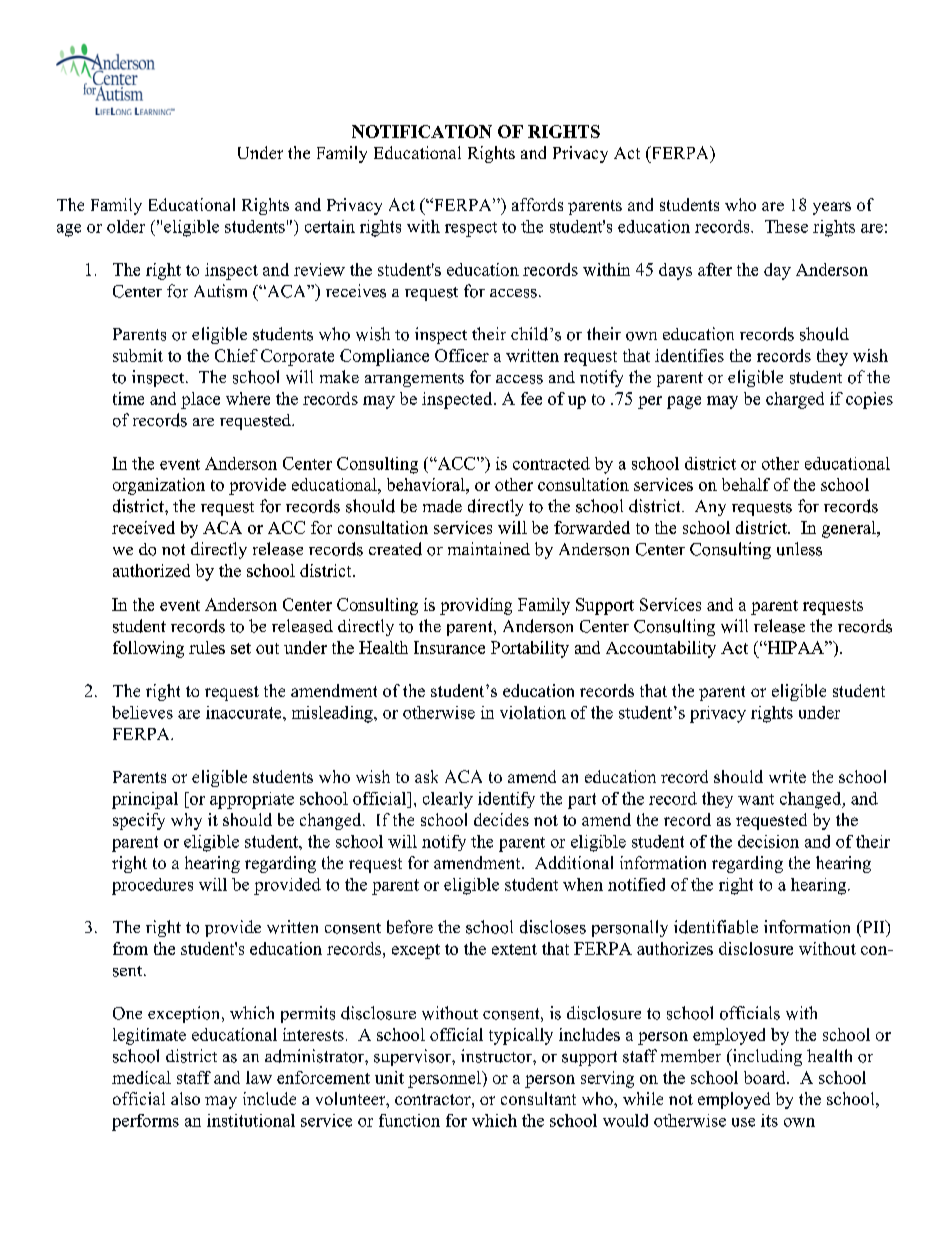 This page has width=952, height=1233. I want to click on unless, so click(799, 549).
